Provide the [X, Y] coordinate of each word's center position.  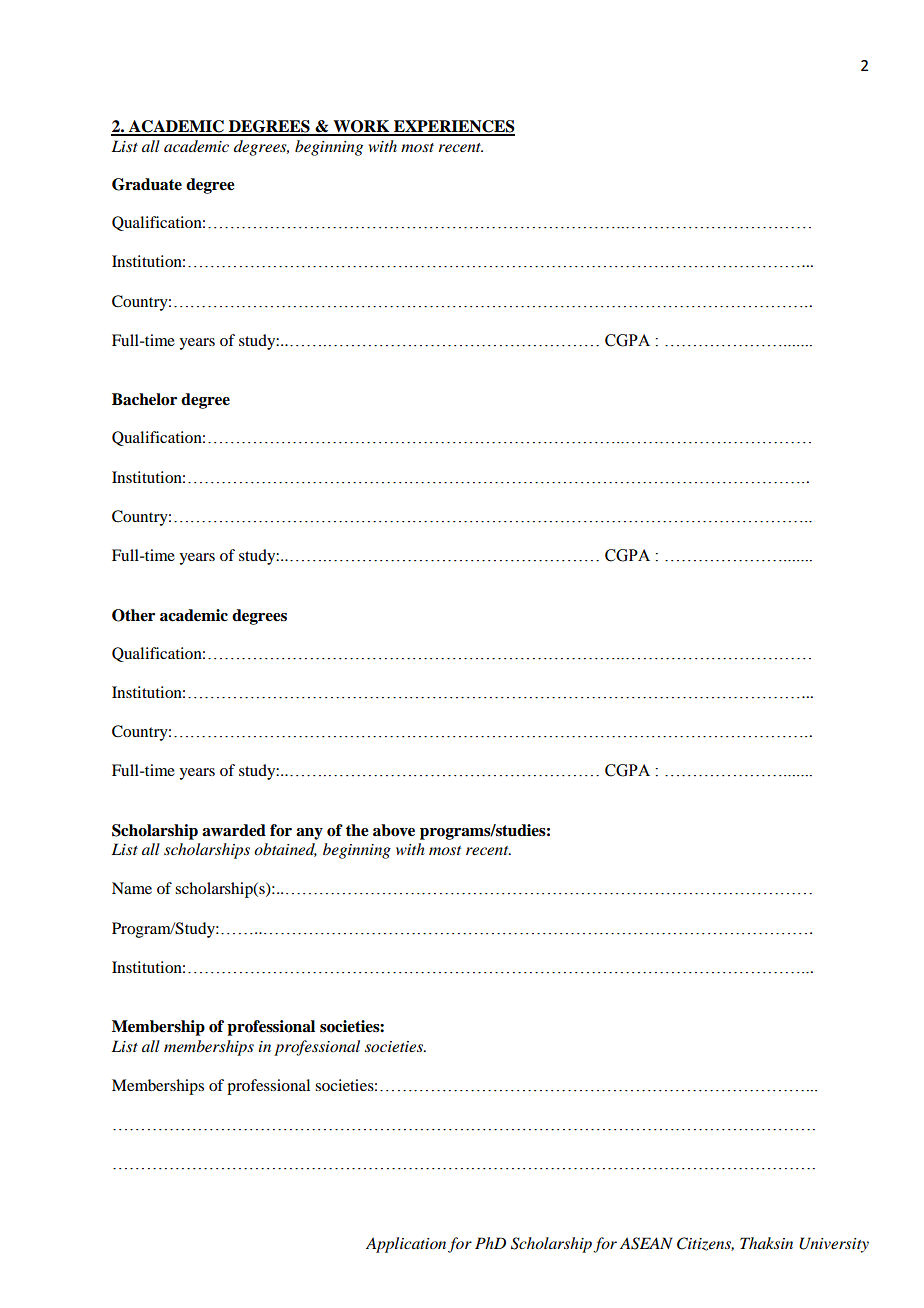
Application [406, 1245]
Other [133, 615]
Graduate [147, 184]
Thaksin [766, 1243]
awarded [234, 830]
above [394, 830]
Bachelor [144, 399]
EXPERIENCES [453, 127]
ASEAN [646, 1243]
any [309, 834]
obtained [285, 850]
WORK [361, 127]
